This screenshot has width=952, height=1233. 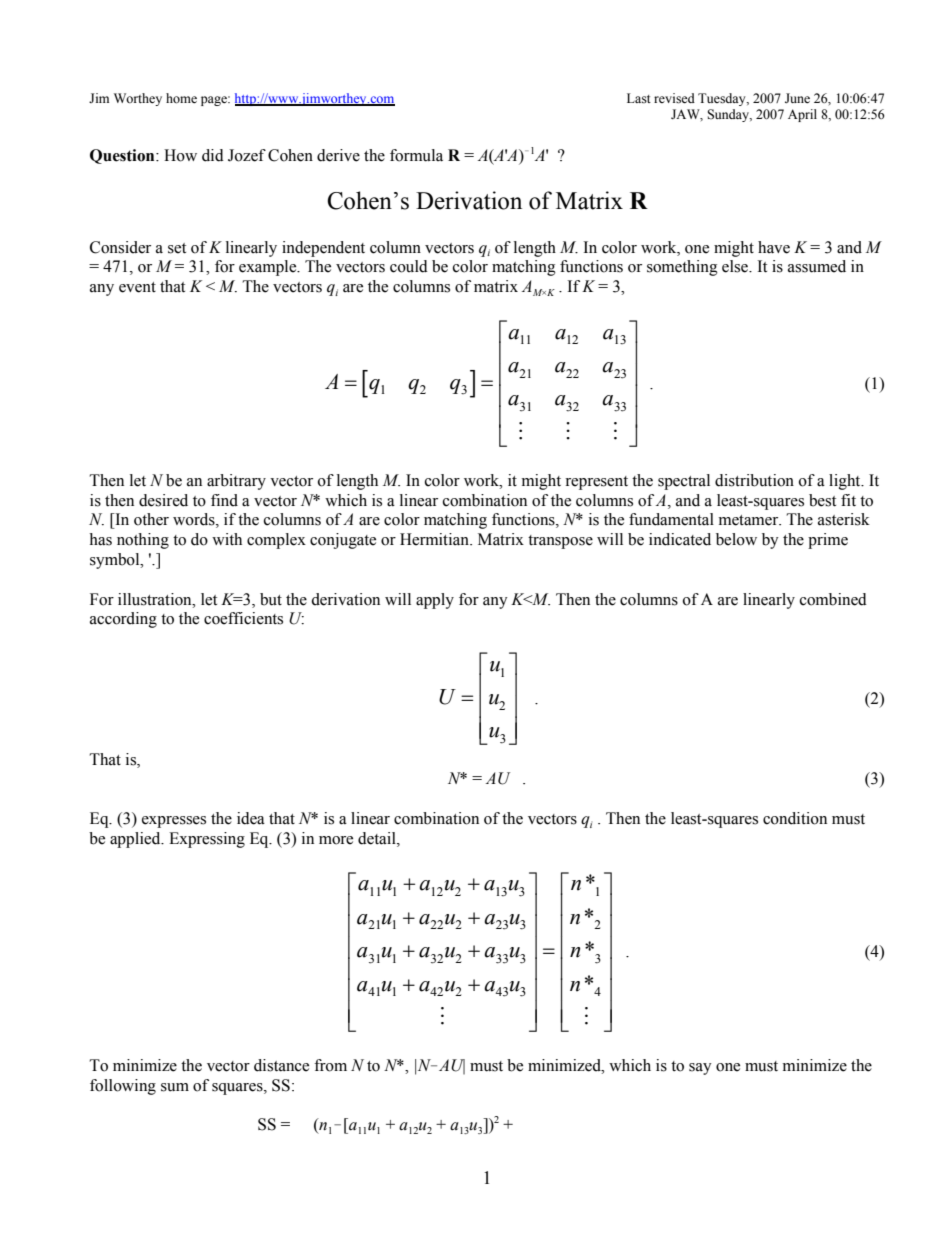 I want to click on else, so click(x=736, y=266).
